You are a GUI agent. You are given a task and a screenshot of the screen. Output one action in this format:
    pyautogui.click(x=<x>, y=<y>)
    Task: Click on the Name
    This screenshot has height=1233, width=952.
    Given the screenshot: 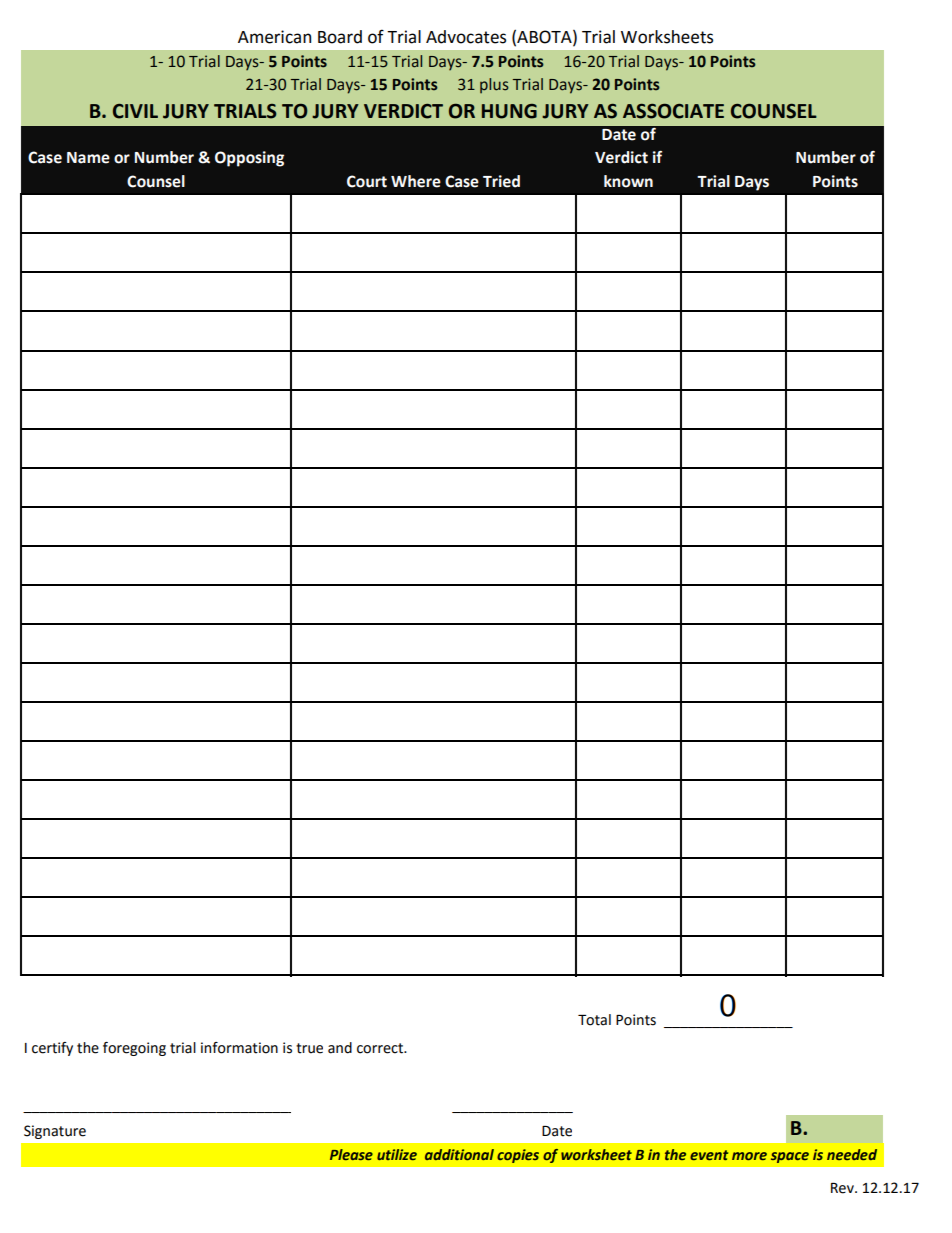 What is the action you would take?
    pyautogui.click(x=88, y=158)
